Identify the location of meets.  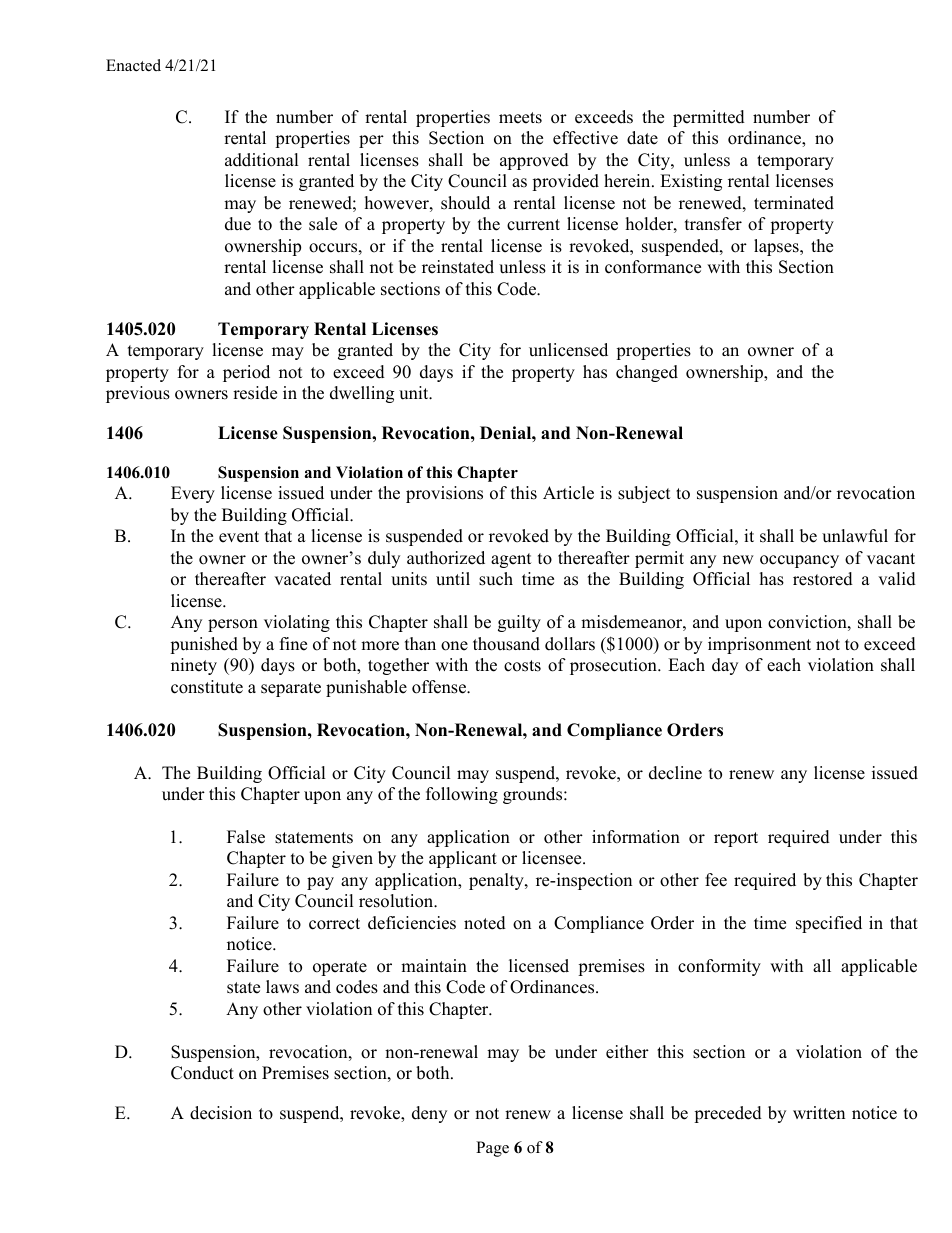
(520, 118).
